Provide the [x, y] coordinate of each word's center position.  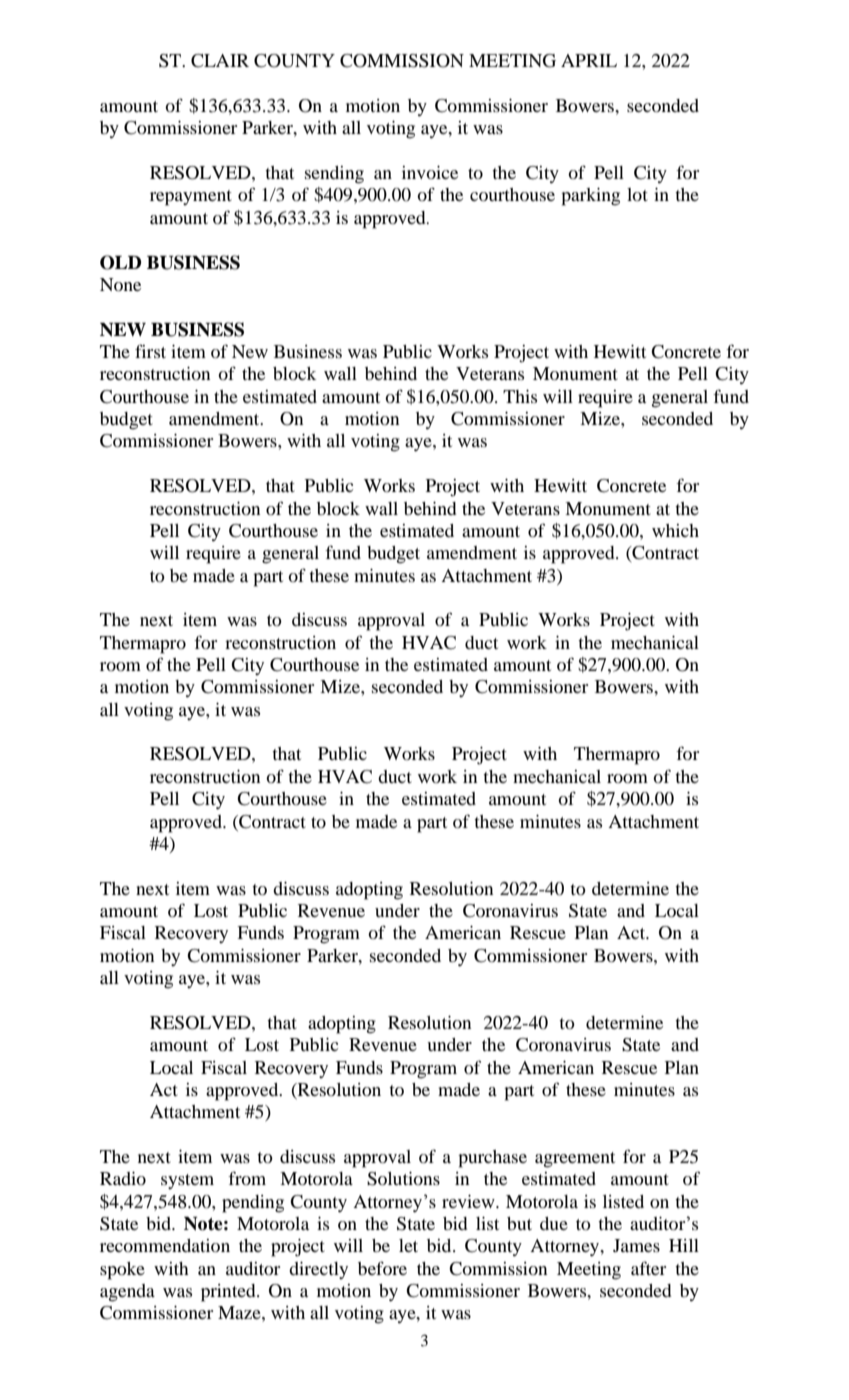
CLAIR [220, 61]
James [636, 1245]
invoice [430, 172]
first [150, 351]
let [408, 1245]
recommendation [165, 1245]
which [675, 530]
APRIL [589, 60]
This [520, 396]
